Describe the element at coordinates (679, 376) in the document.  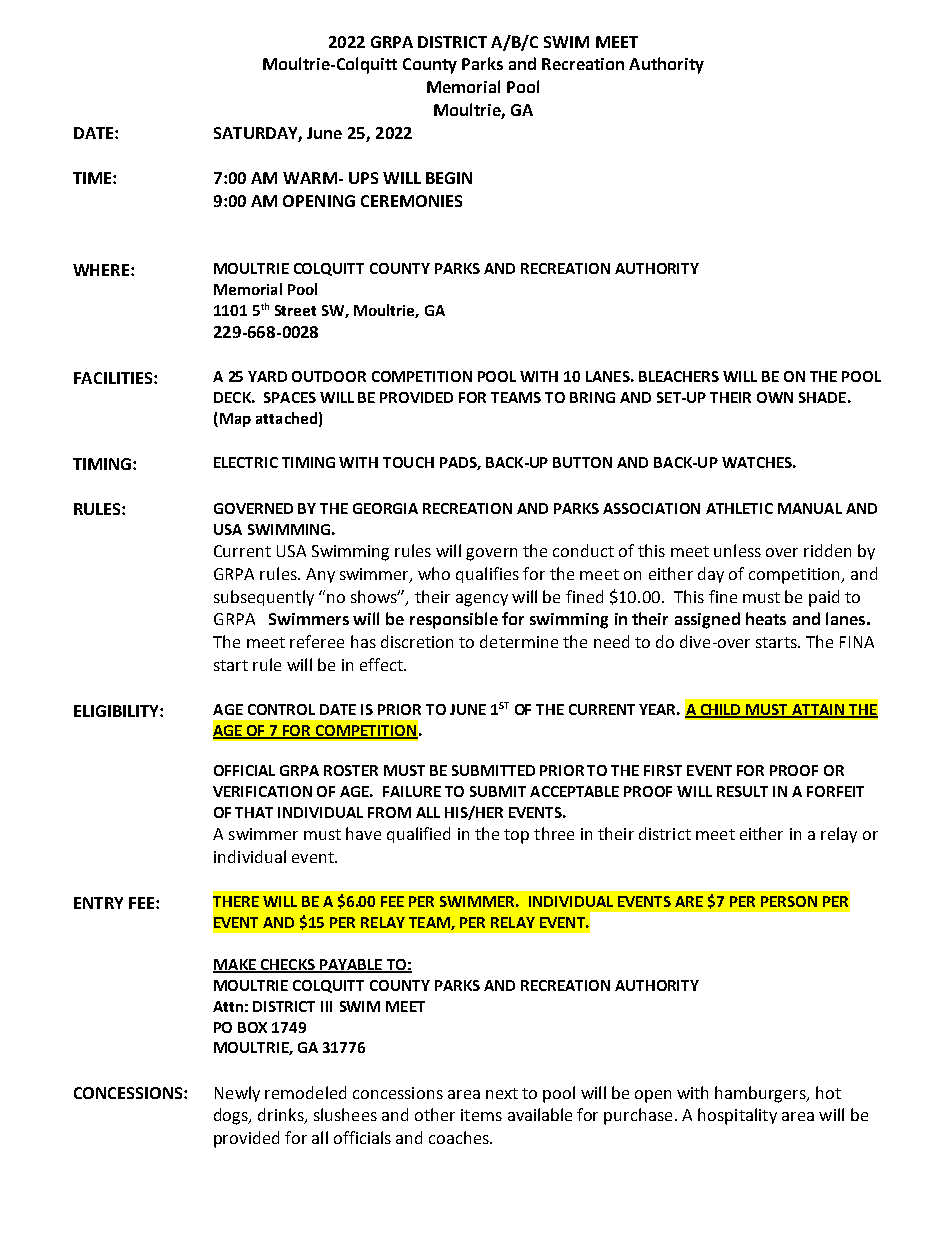
I see `BLEACHERS` at that location.
